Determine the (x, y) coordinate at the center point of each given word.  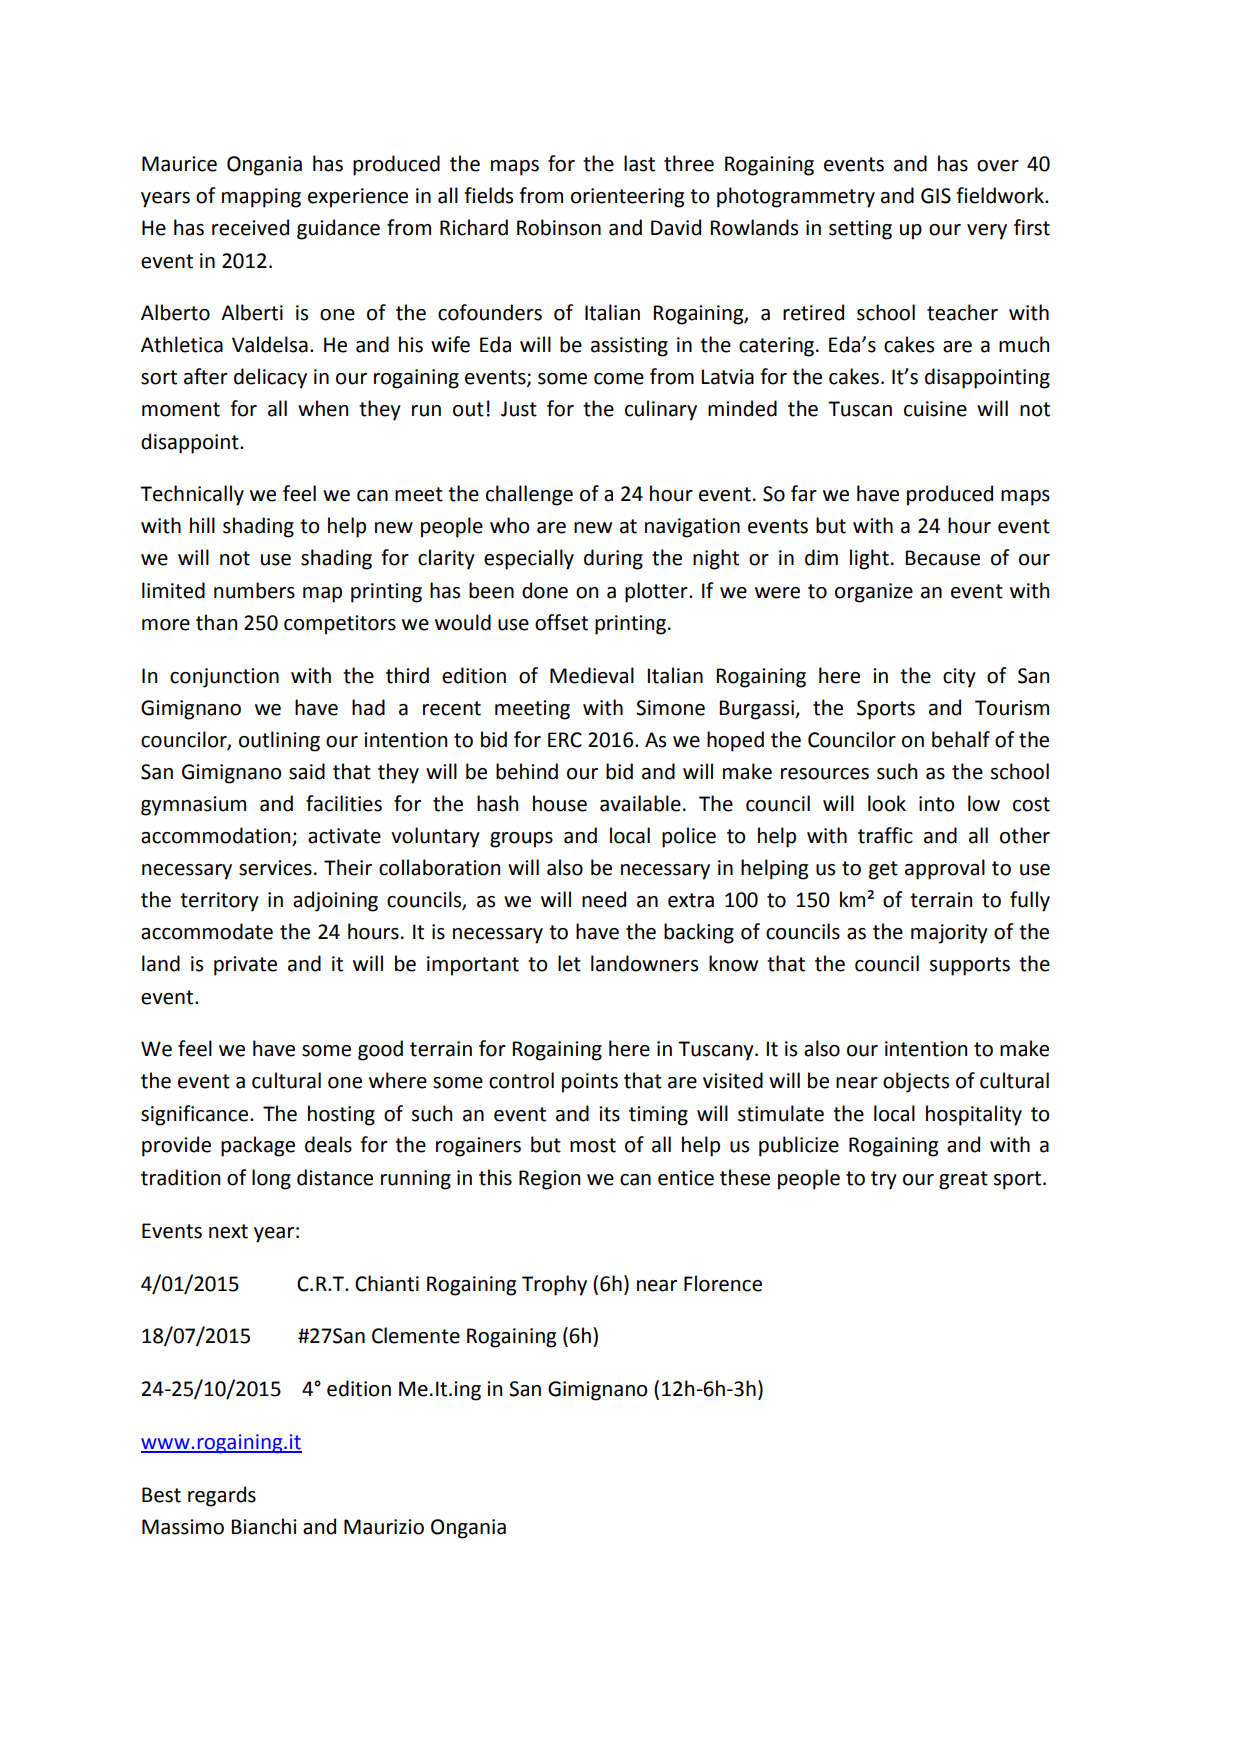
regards (222, 1496)
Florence (723, 1283)
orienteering (627, 198)
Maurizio (384, 1527)
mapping (261, 198)
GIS (936, 196)
